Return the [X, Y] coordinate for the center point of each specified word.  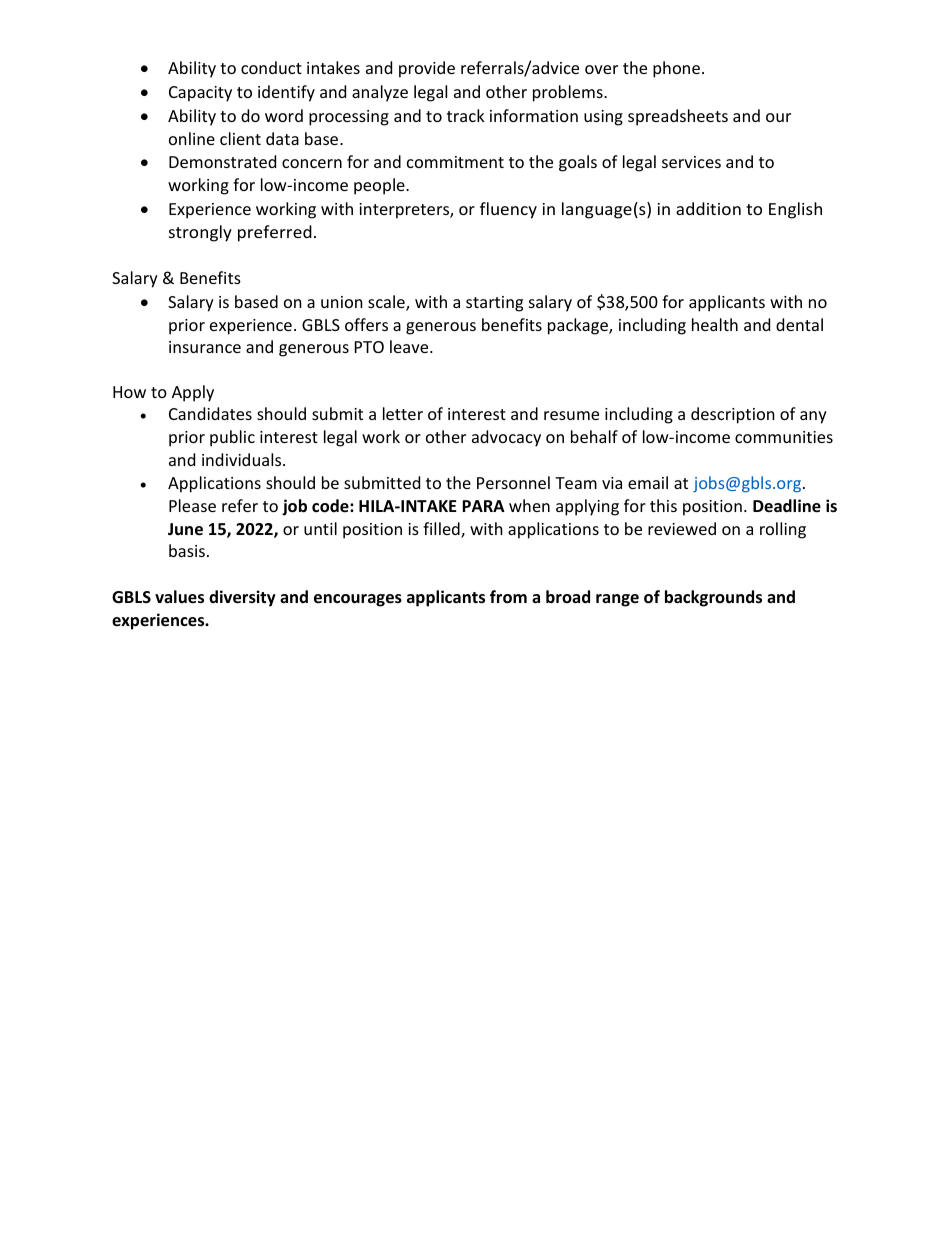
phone [676, 69]
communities [784, 437]
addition [708, 208]
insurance [205, 347]
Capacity [200, 94]
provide [427, 69]
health [715, 324]
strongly [200, 233]
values [179, 597]
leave [410, 346]
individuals [243, 459]
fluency [508, 210]
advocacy [506, 438]
